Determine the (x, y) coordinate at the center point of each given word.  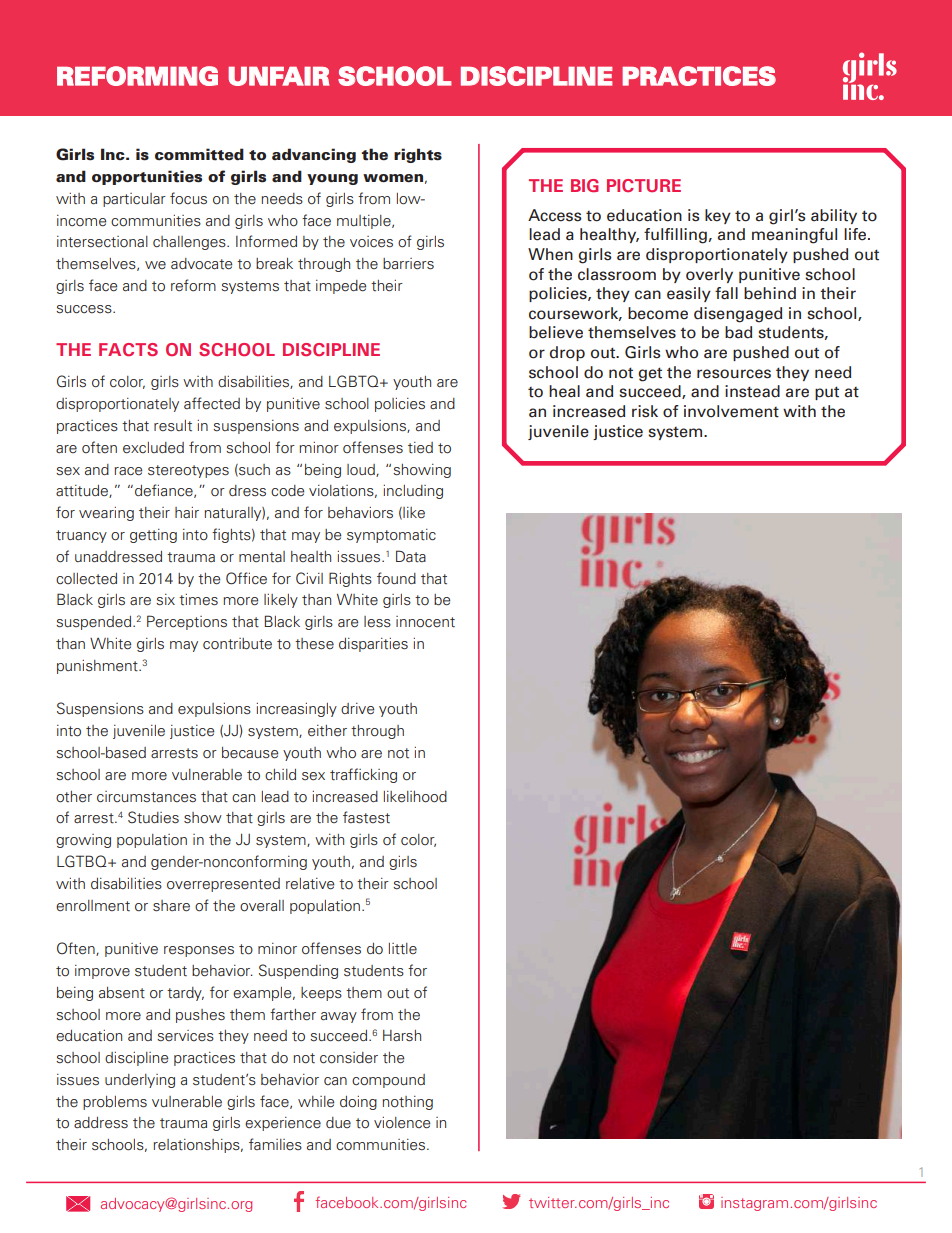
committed (199, 154)
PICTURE (644, 185)
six (165, 600)
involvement (731, 411)
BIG (585, 185)
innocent (425, 622)
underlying (140, 1081)
